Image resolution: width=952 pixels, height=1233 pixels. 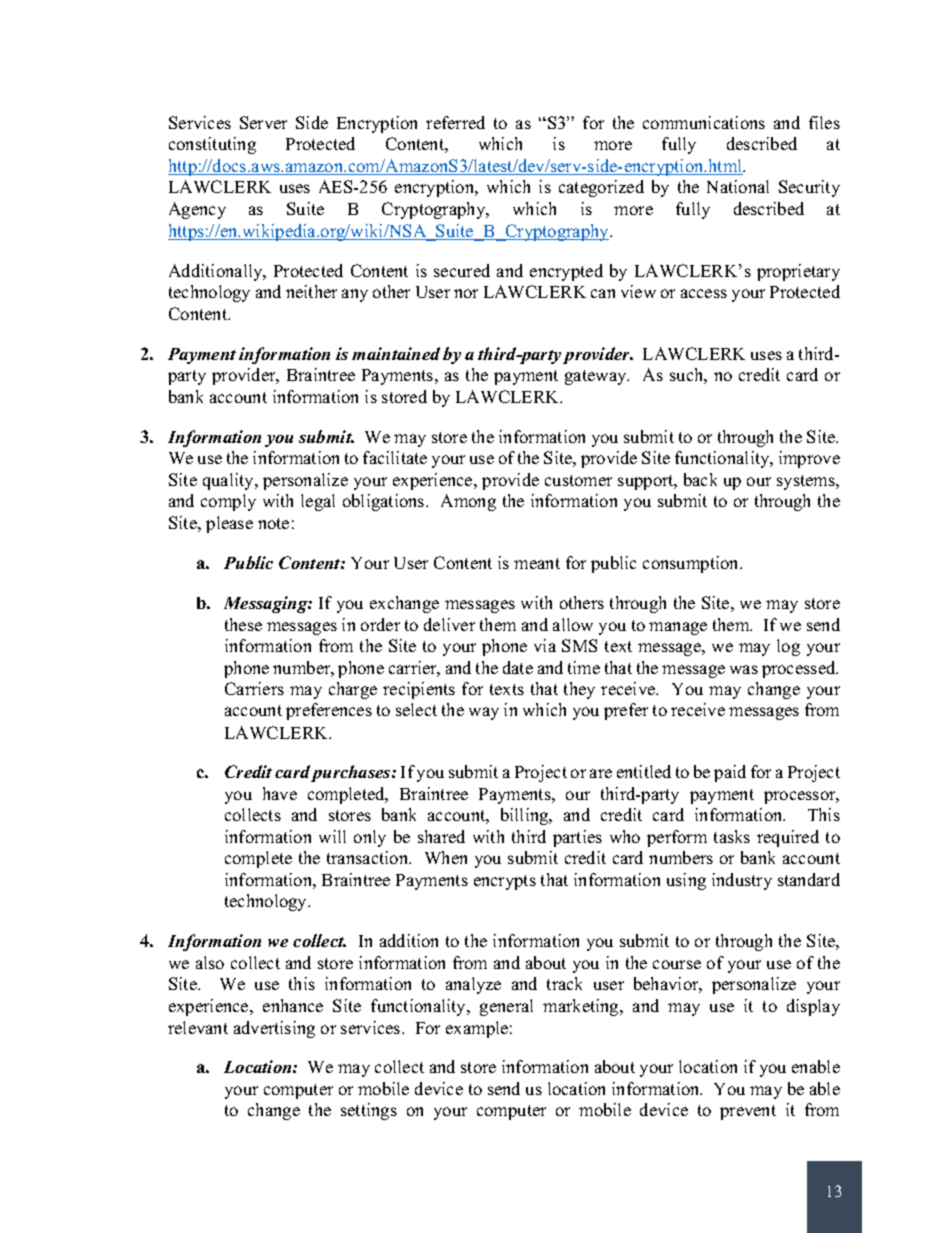 I want to click on neither, so click(x=311, y=291).
